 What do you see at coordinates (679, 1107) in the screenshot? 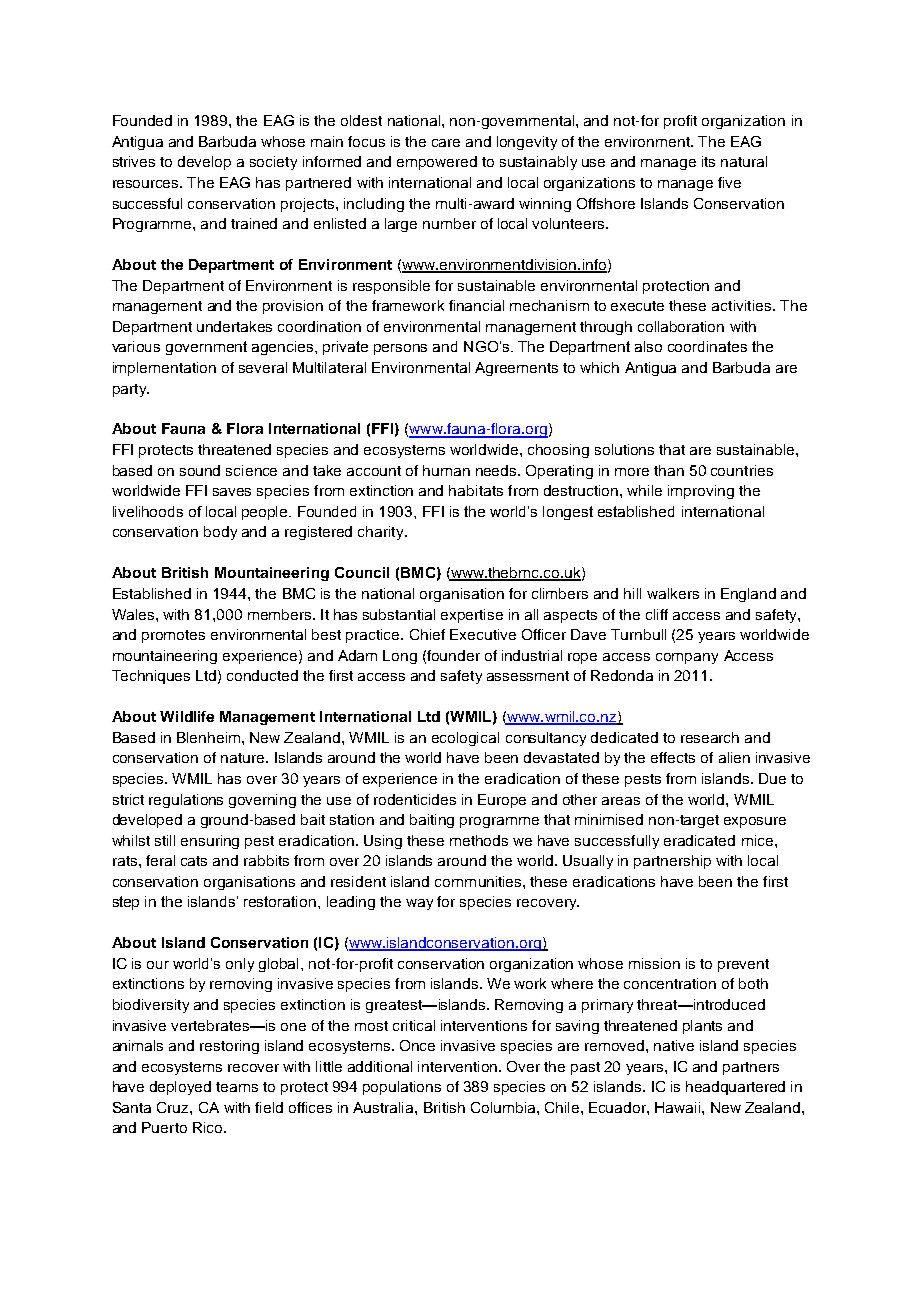
I see `Hawaii` at bounding box center [679, 1107].
